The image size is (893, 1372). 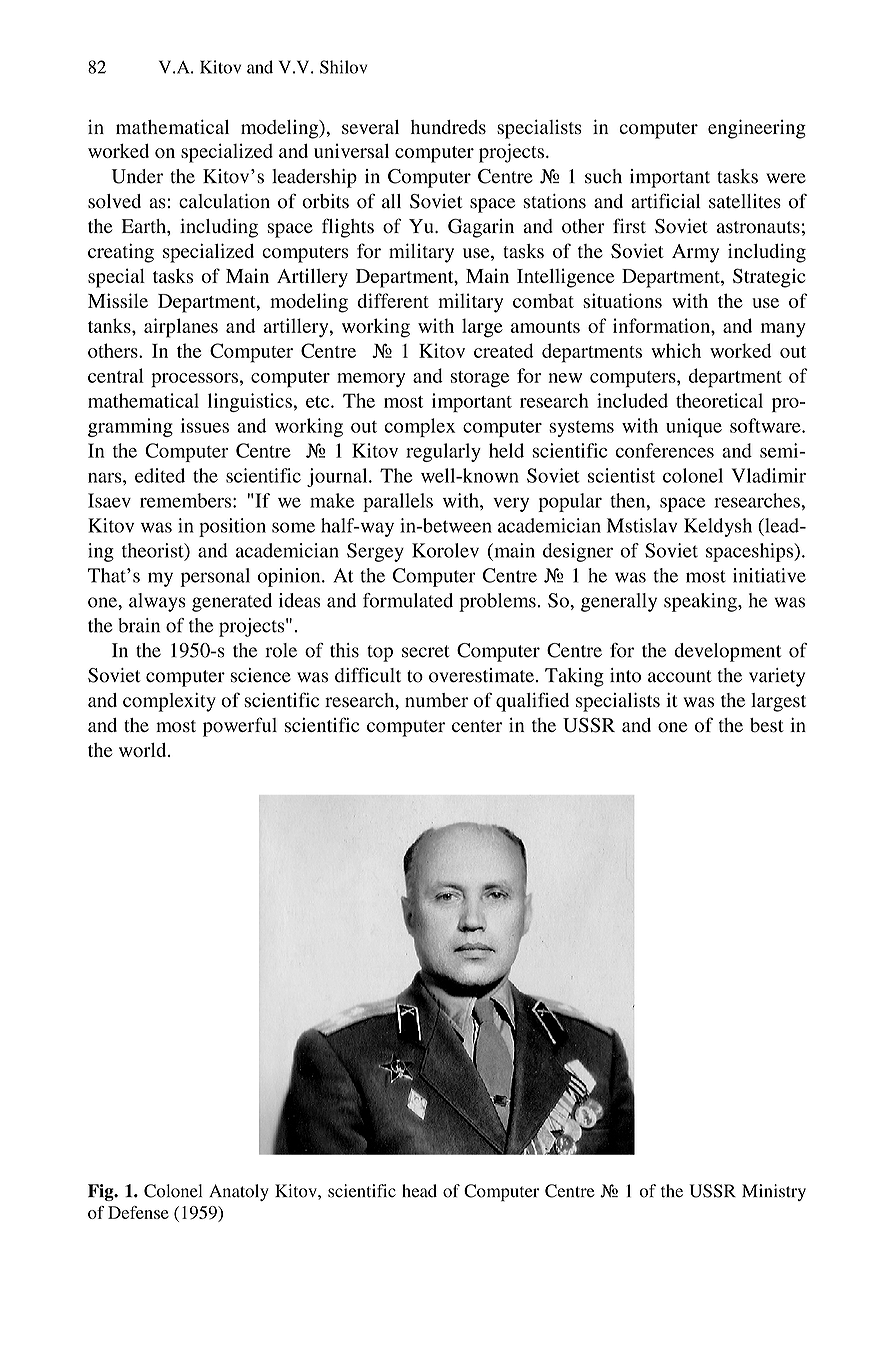 I want to click on processors, so click(x=194, y=380).
